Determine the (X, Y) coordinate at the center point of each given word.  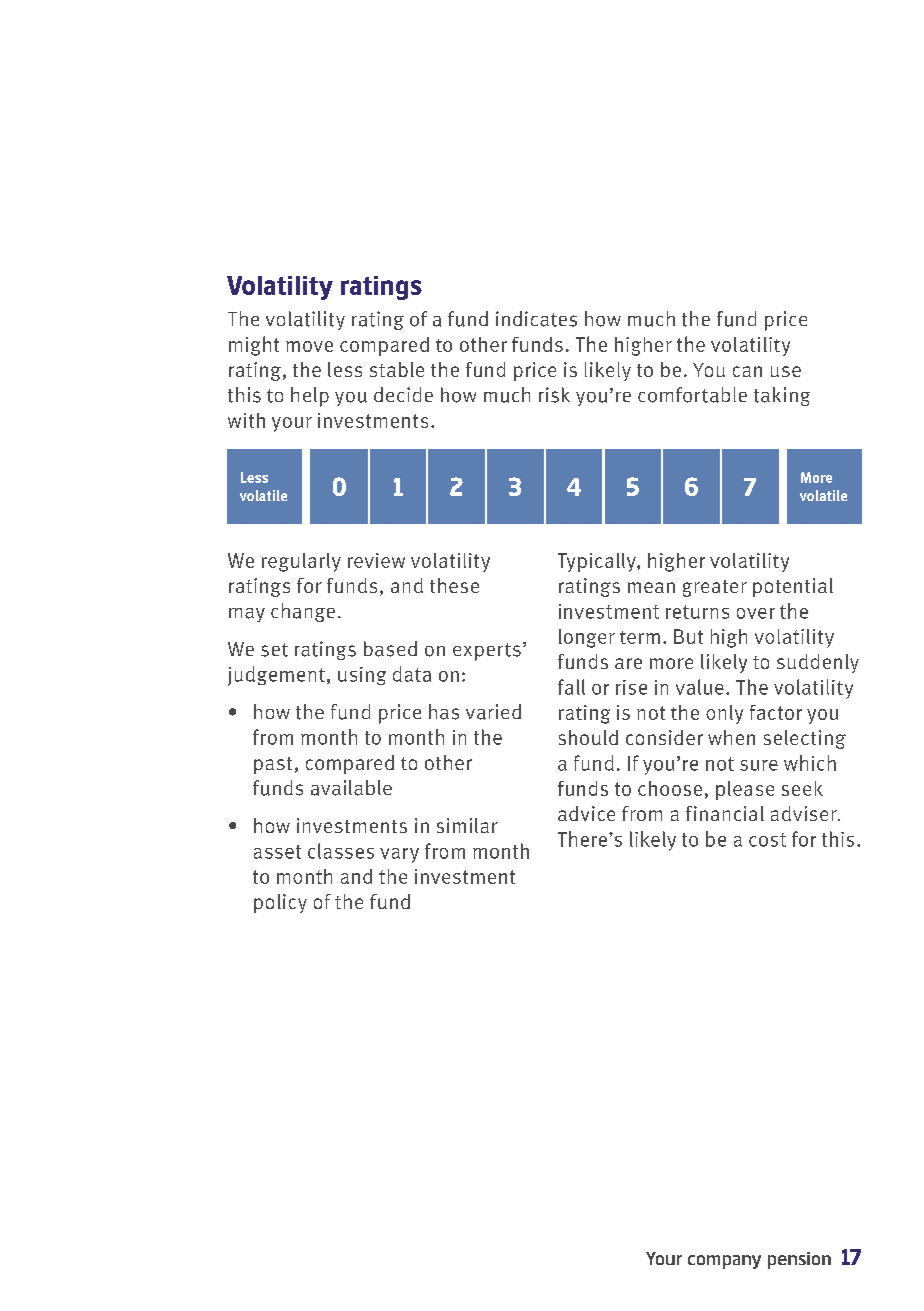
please (745, 790)
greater (715, 588)
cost (767, 840)
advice (586, 813)
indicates (536, 319)
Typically (598, 562)
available (351, 788)
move (309, 346)
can (747, 371)
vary (399, 855)
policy (280, 903)
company (724, 1262)
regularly (301, 562)
